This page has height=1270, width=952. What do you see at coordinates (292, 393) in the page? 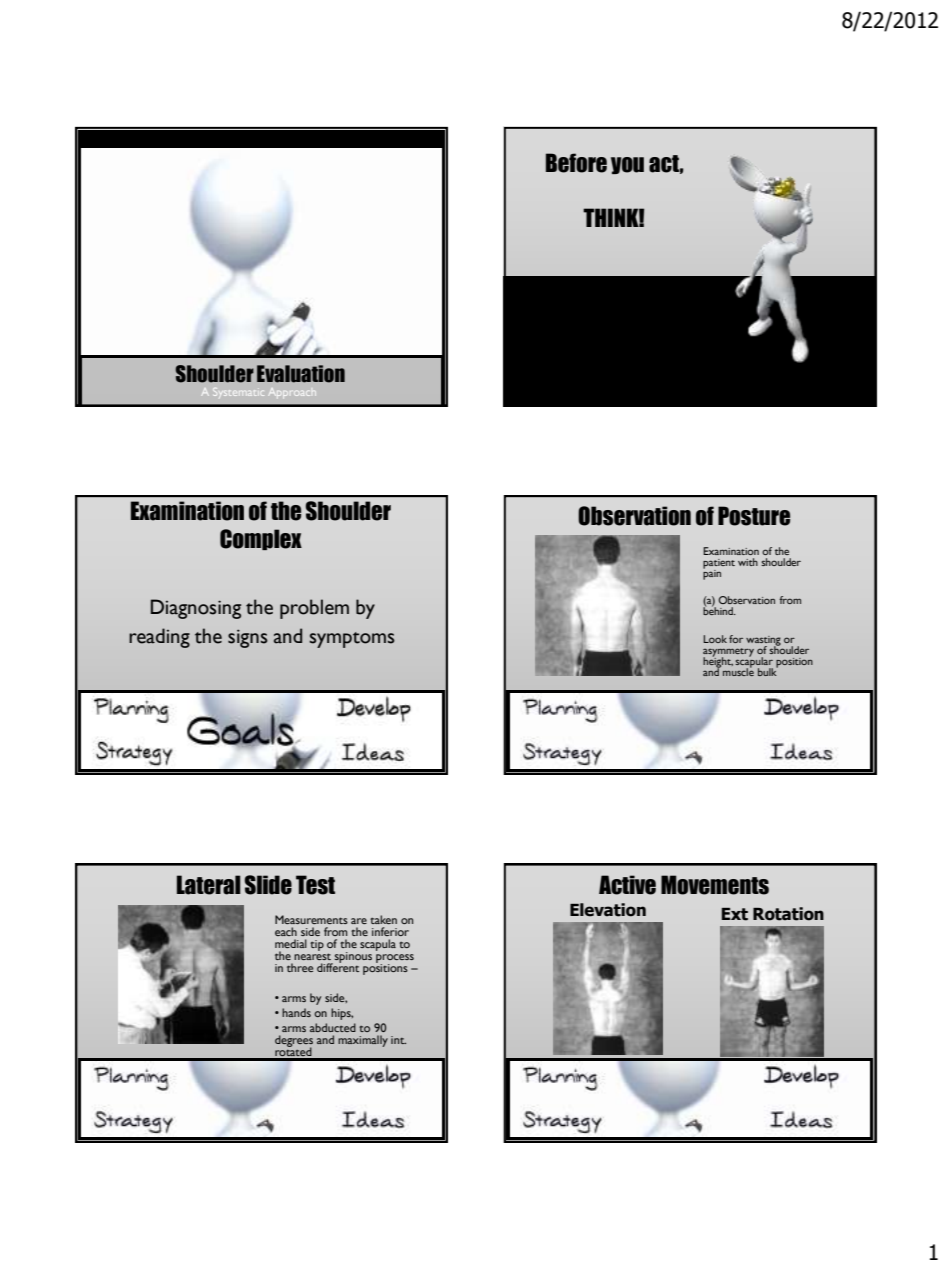
I see `Approach` at bounding box center [292, 393].
